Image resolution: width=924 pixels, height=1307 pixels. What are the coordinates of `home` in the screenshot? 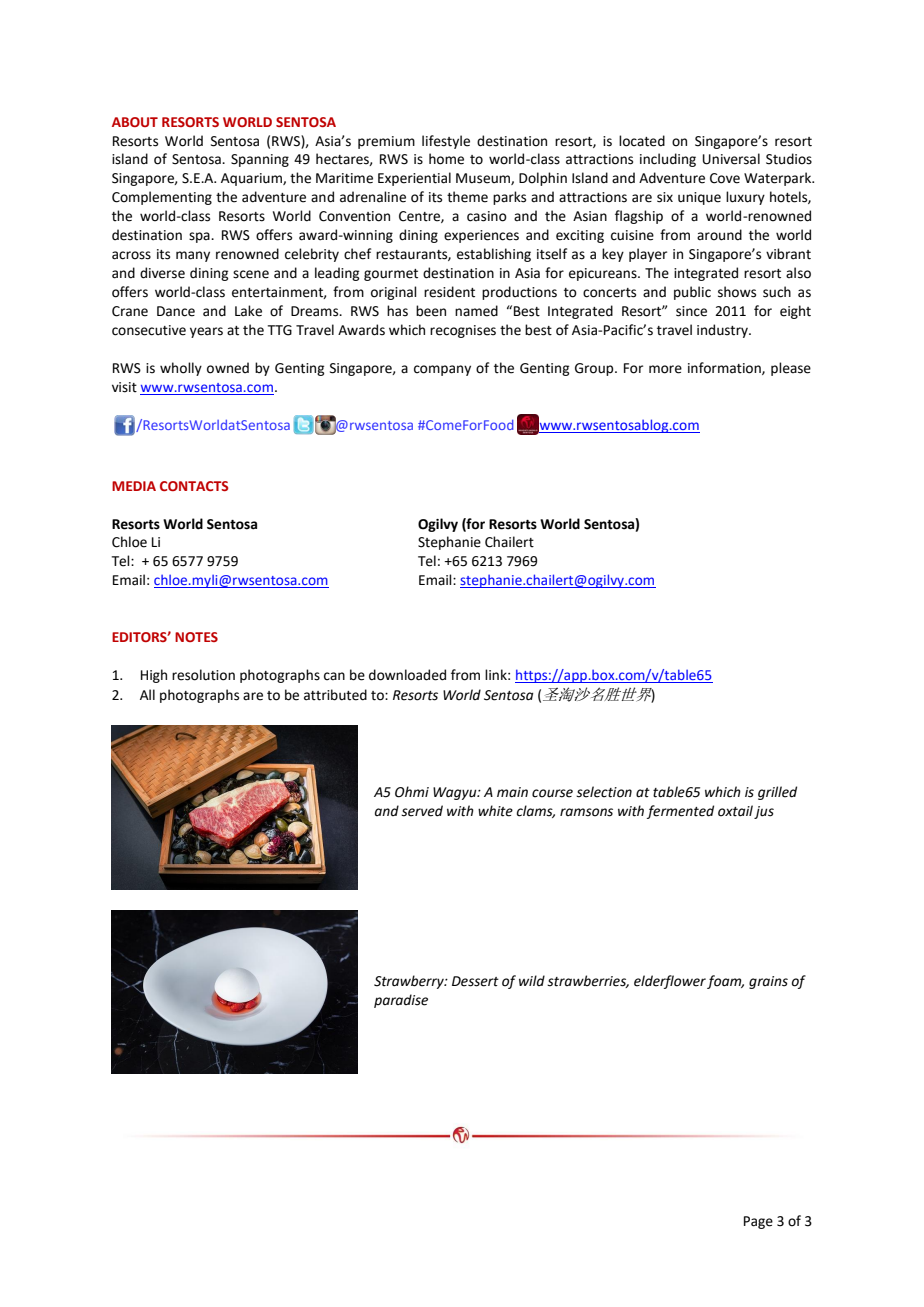 It's located at (446, 159).
